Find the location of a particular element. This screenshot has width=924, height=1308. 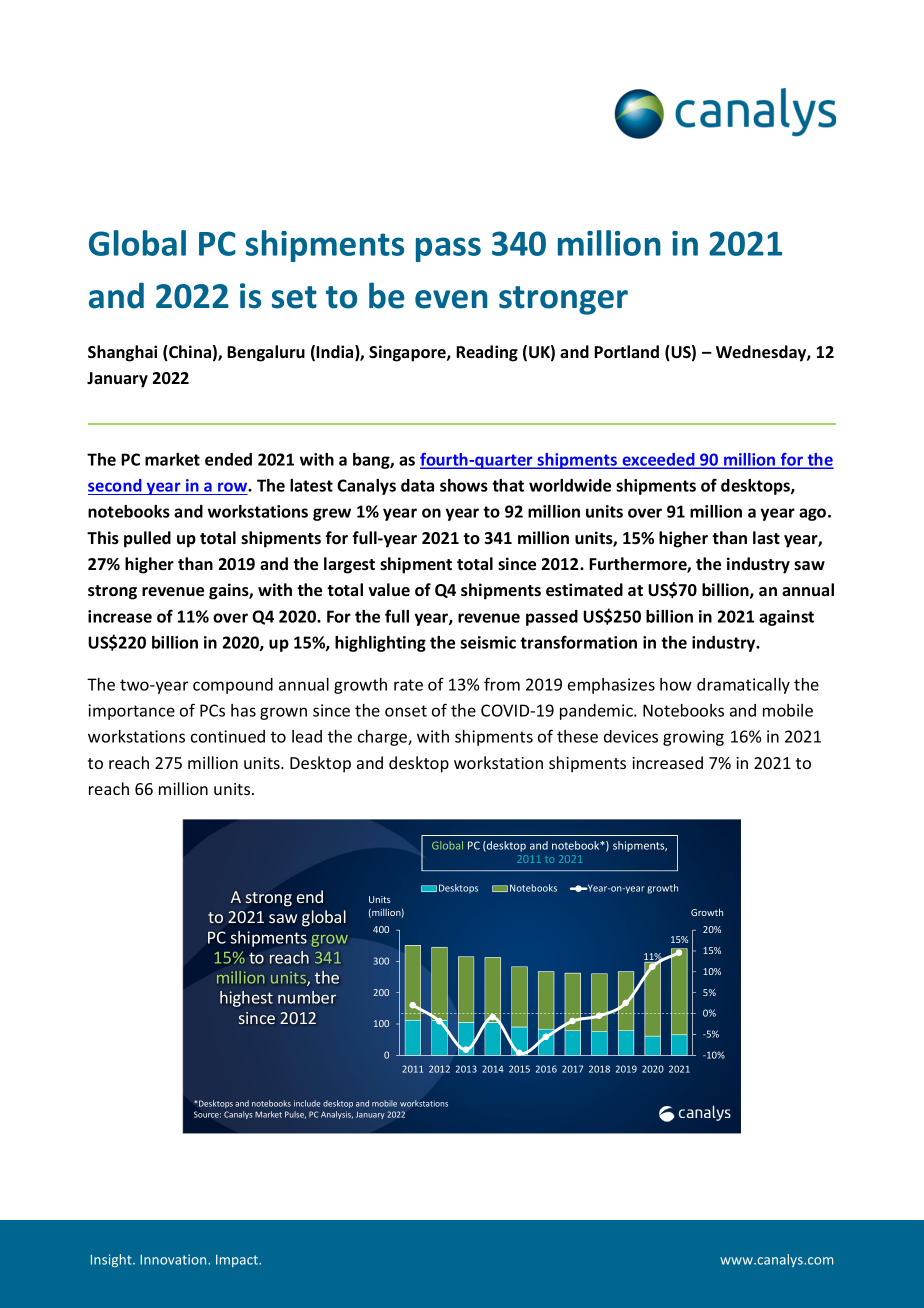

Portland is located at coordinates (626, 352).
